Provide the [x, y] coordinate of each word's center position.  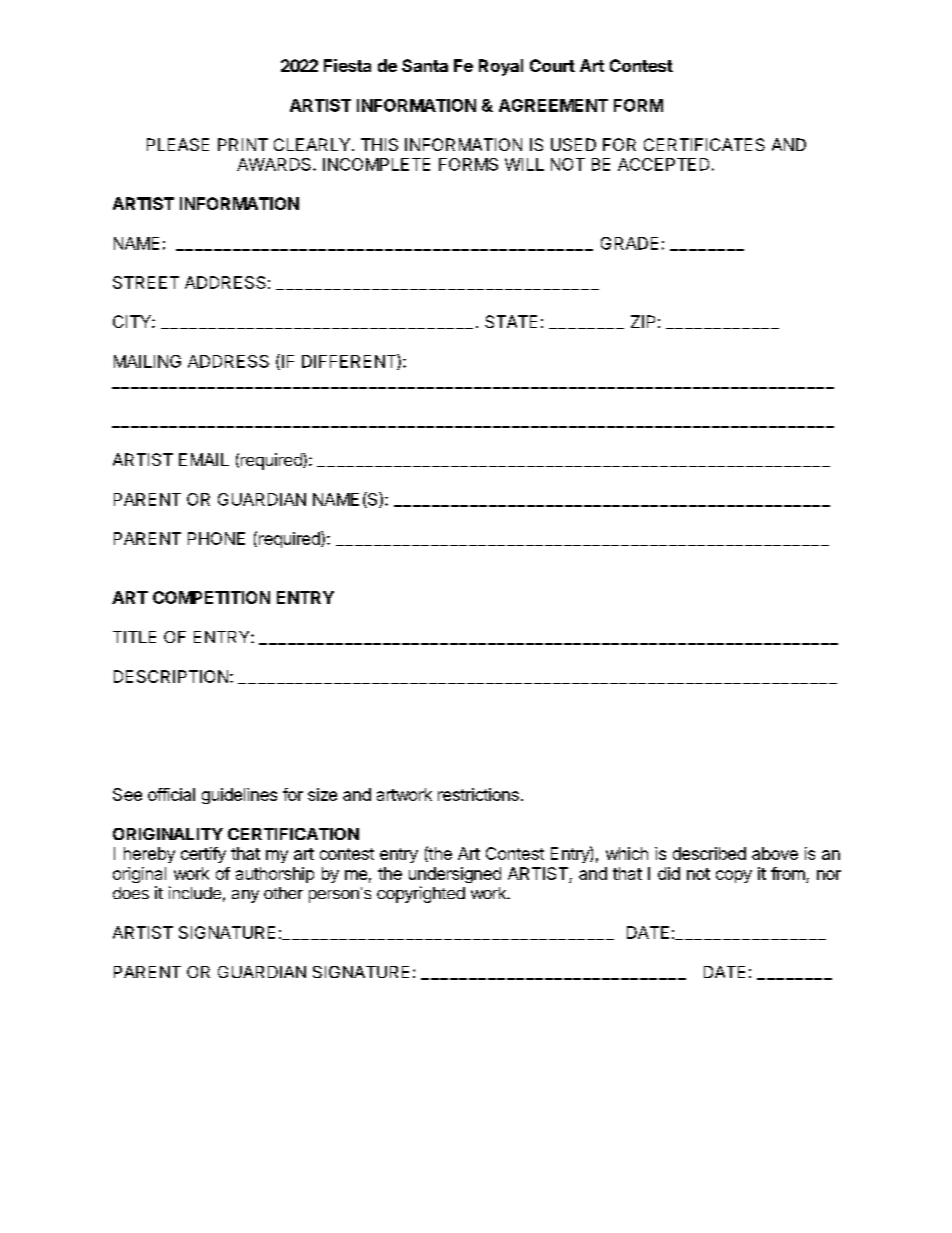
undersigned [455, 875]
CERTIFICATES [704, 144]
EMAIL [204, 459]
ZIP [643, 321]
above [775, 853]
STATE [511, 321]
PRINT [243, 144]
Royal [501, 67]
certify [203, 855]
